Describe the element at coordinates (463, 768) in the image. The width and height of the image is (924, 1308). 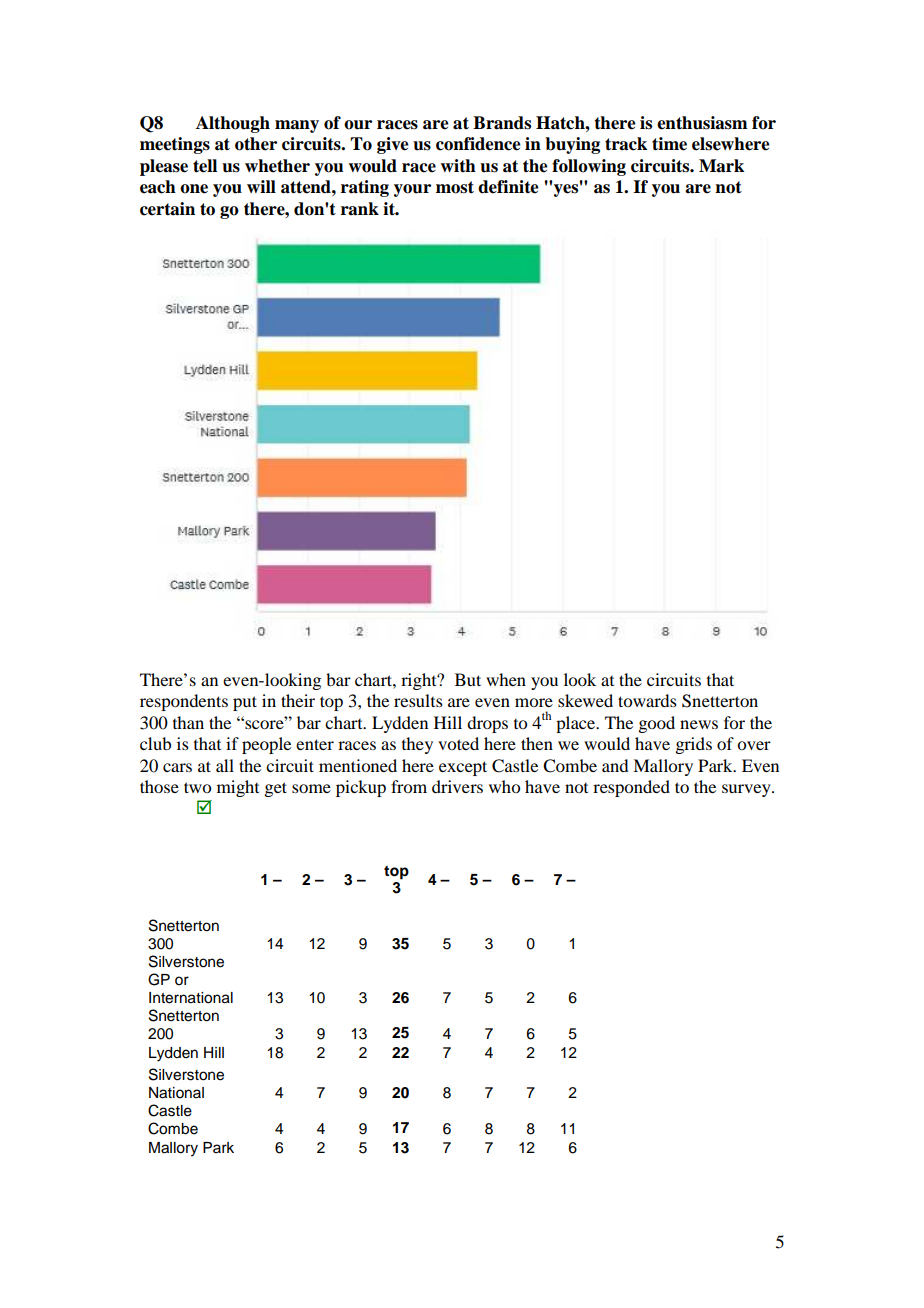
I see `except` at that location.
